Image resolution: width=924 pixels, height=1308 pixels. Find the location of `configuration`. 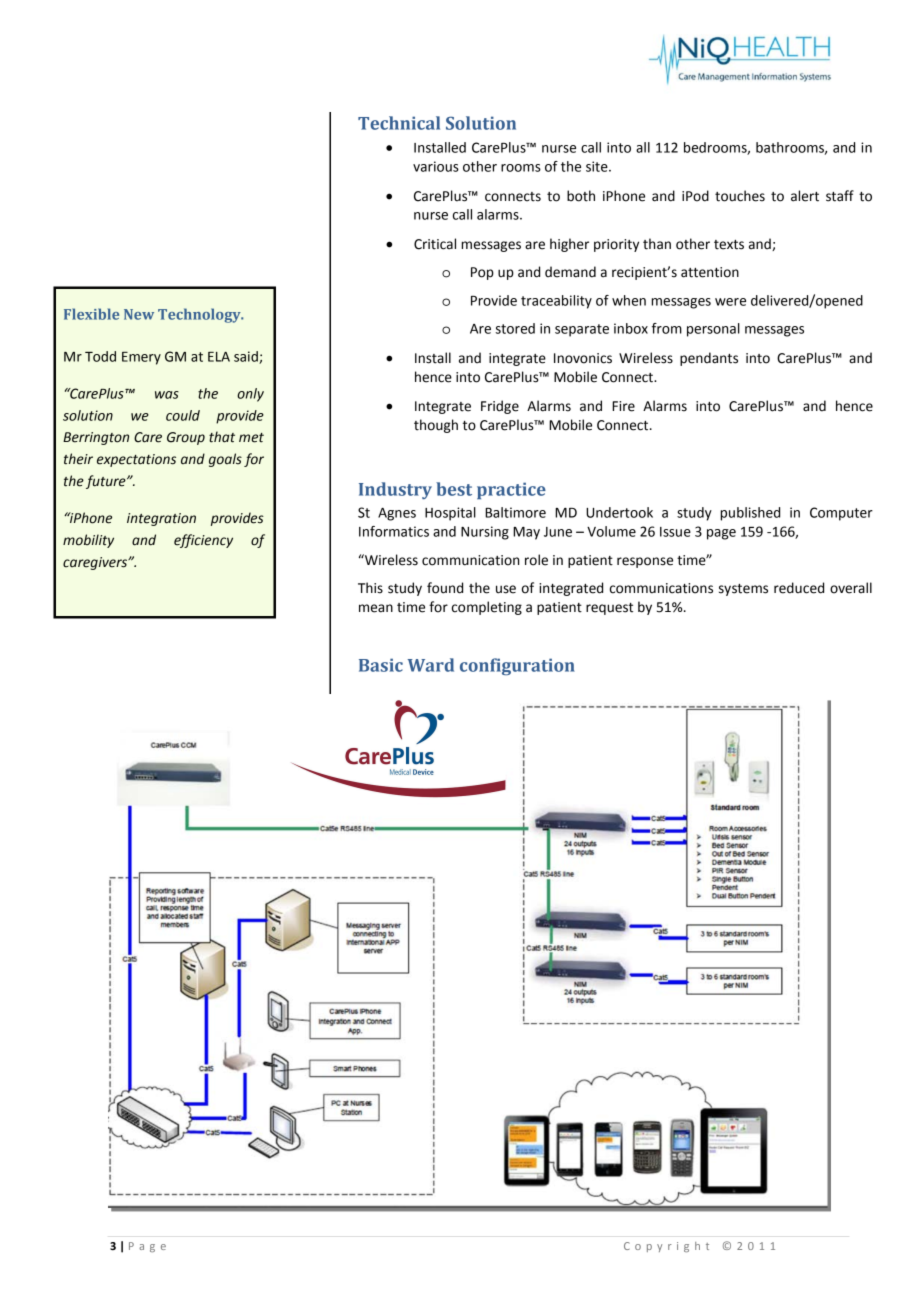

configuration is located at coordinates (517, 666).
